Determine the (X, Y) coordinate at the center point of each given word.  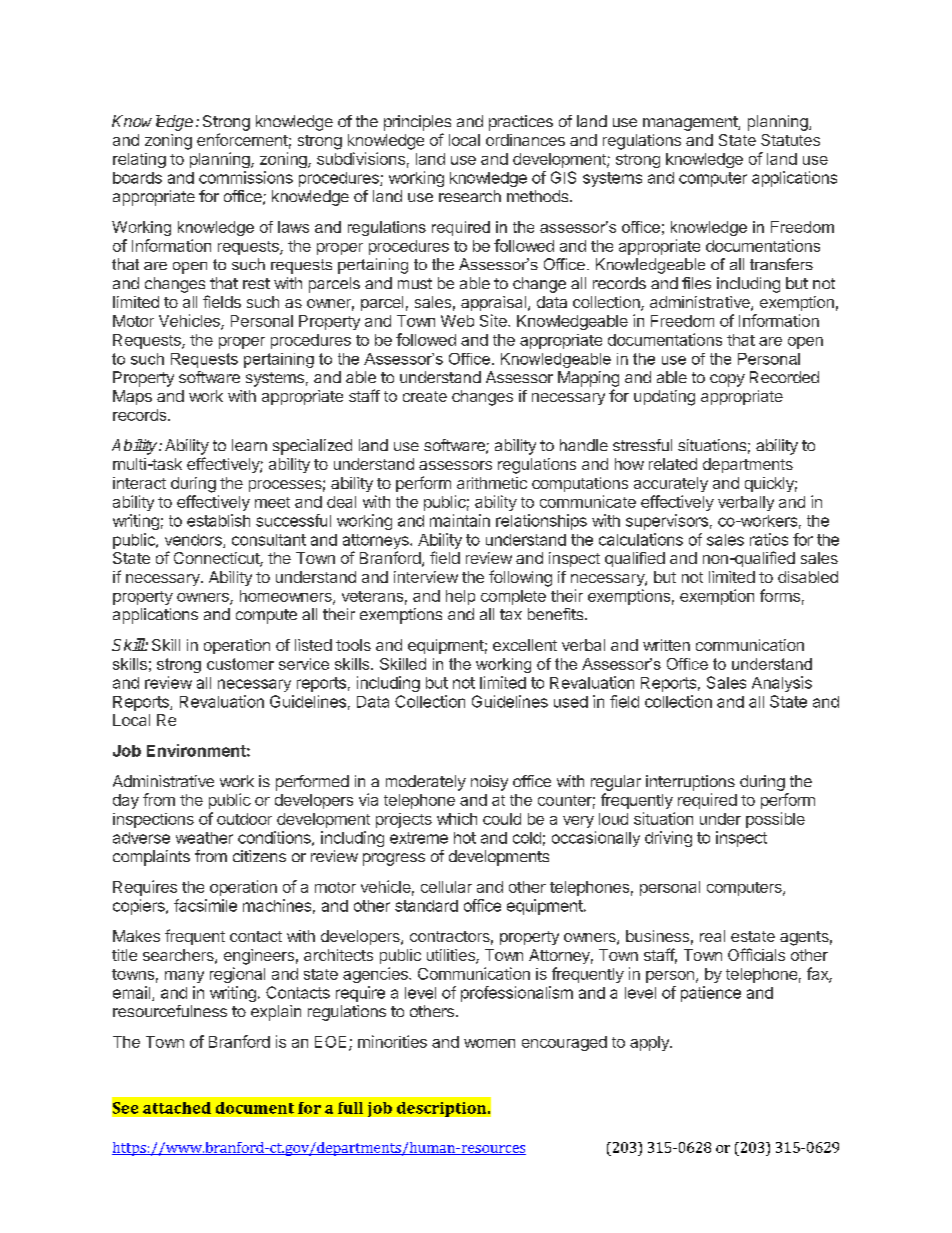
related (673, 464)
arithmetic (492, 483)
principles (417, 123)
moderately (426, 783)
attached (177, 1108)
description (443, 1109)
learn (249, 445)
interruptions (690, 783)
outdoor (244, 819)
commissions (246, 177)
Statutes (790, 140)
